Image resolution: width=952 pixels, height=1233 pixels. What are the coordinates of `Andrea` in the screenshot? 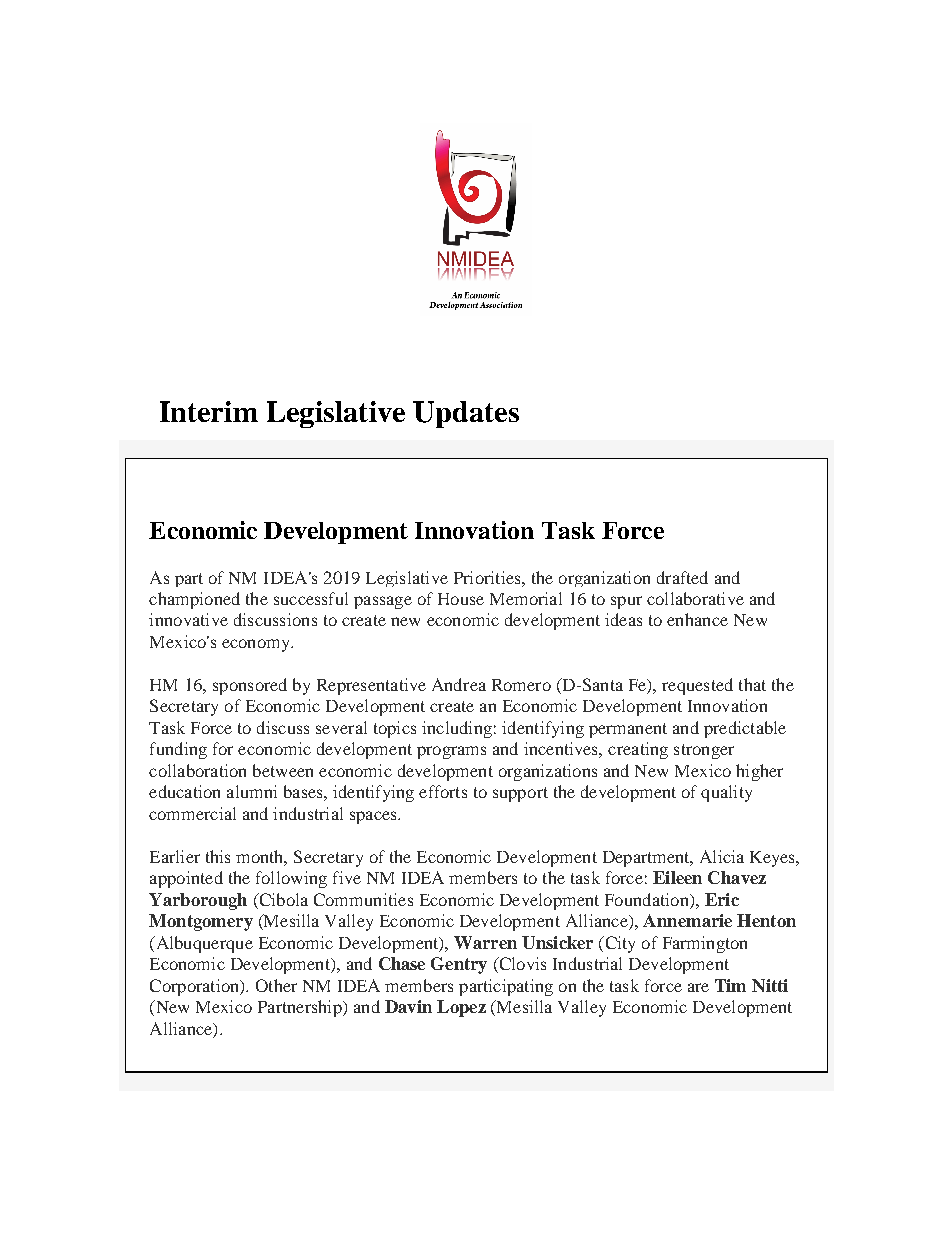 It's located at (459, 684).
